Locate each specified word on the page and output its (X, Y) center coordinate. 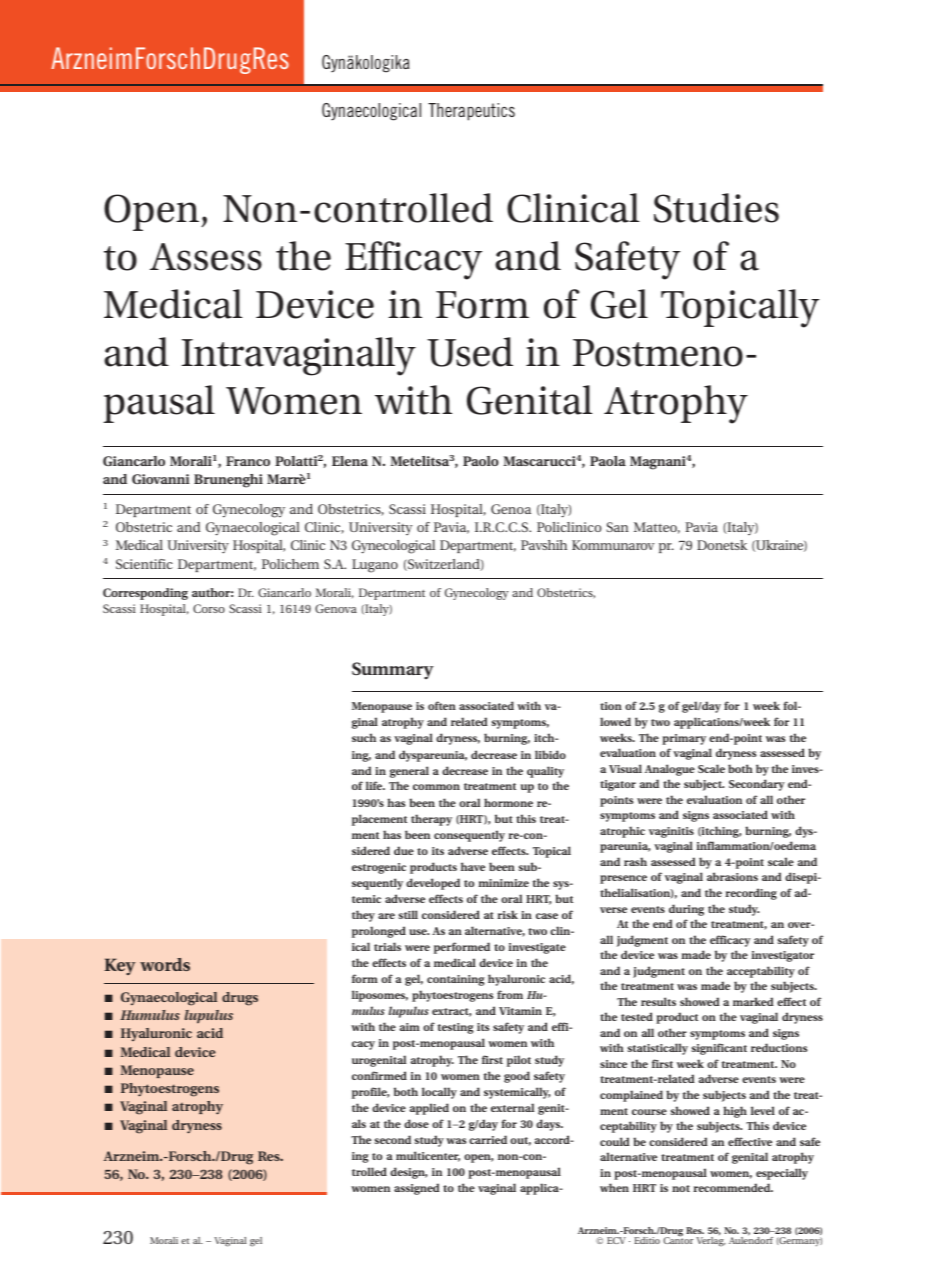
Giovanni (161, 479)
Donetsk (722, 545)
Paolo (481, 461)
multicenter (428, 1156)
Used (470, 352)
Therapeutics (471, 112)
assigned (417, 1189)
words (165, 964)
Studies (716, 208)
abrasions (732, 876)
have (473, 866)
